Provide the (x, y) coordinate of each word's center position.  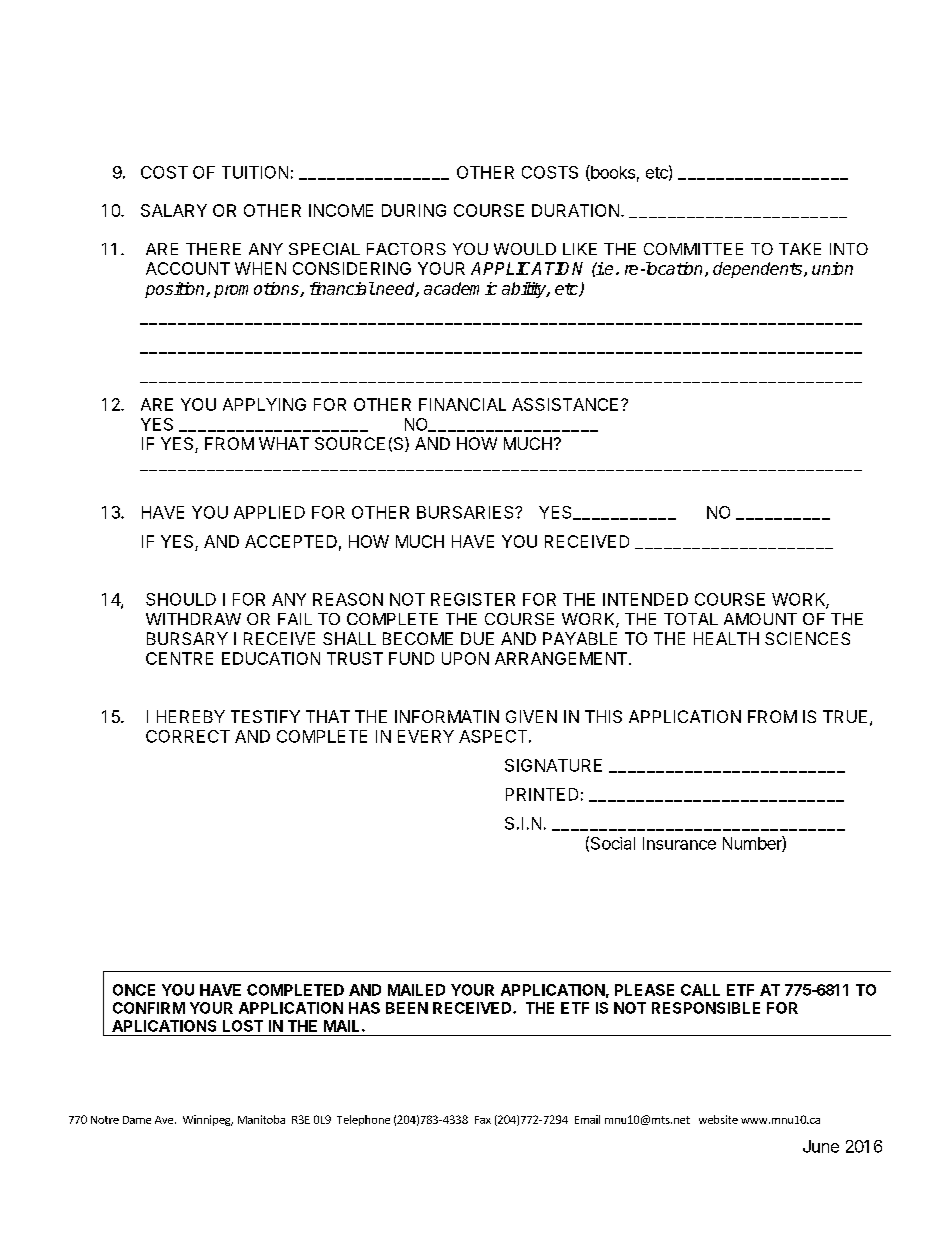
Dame (137, 1120)
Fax (483, 1120)
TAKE (800, 249)
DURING (414, 210)
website (718, 1119)
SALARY (174, 210)
